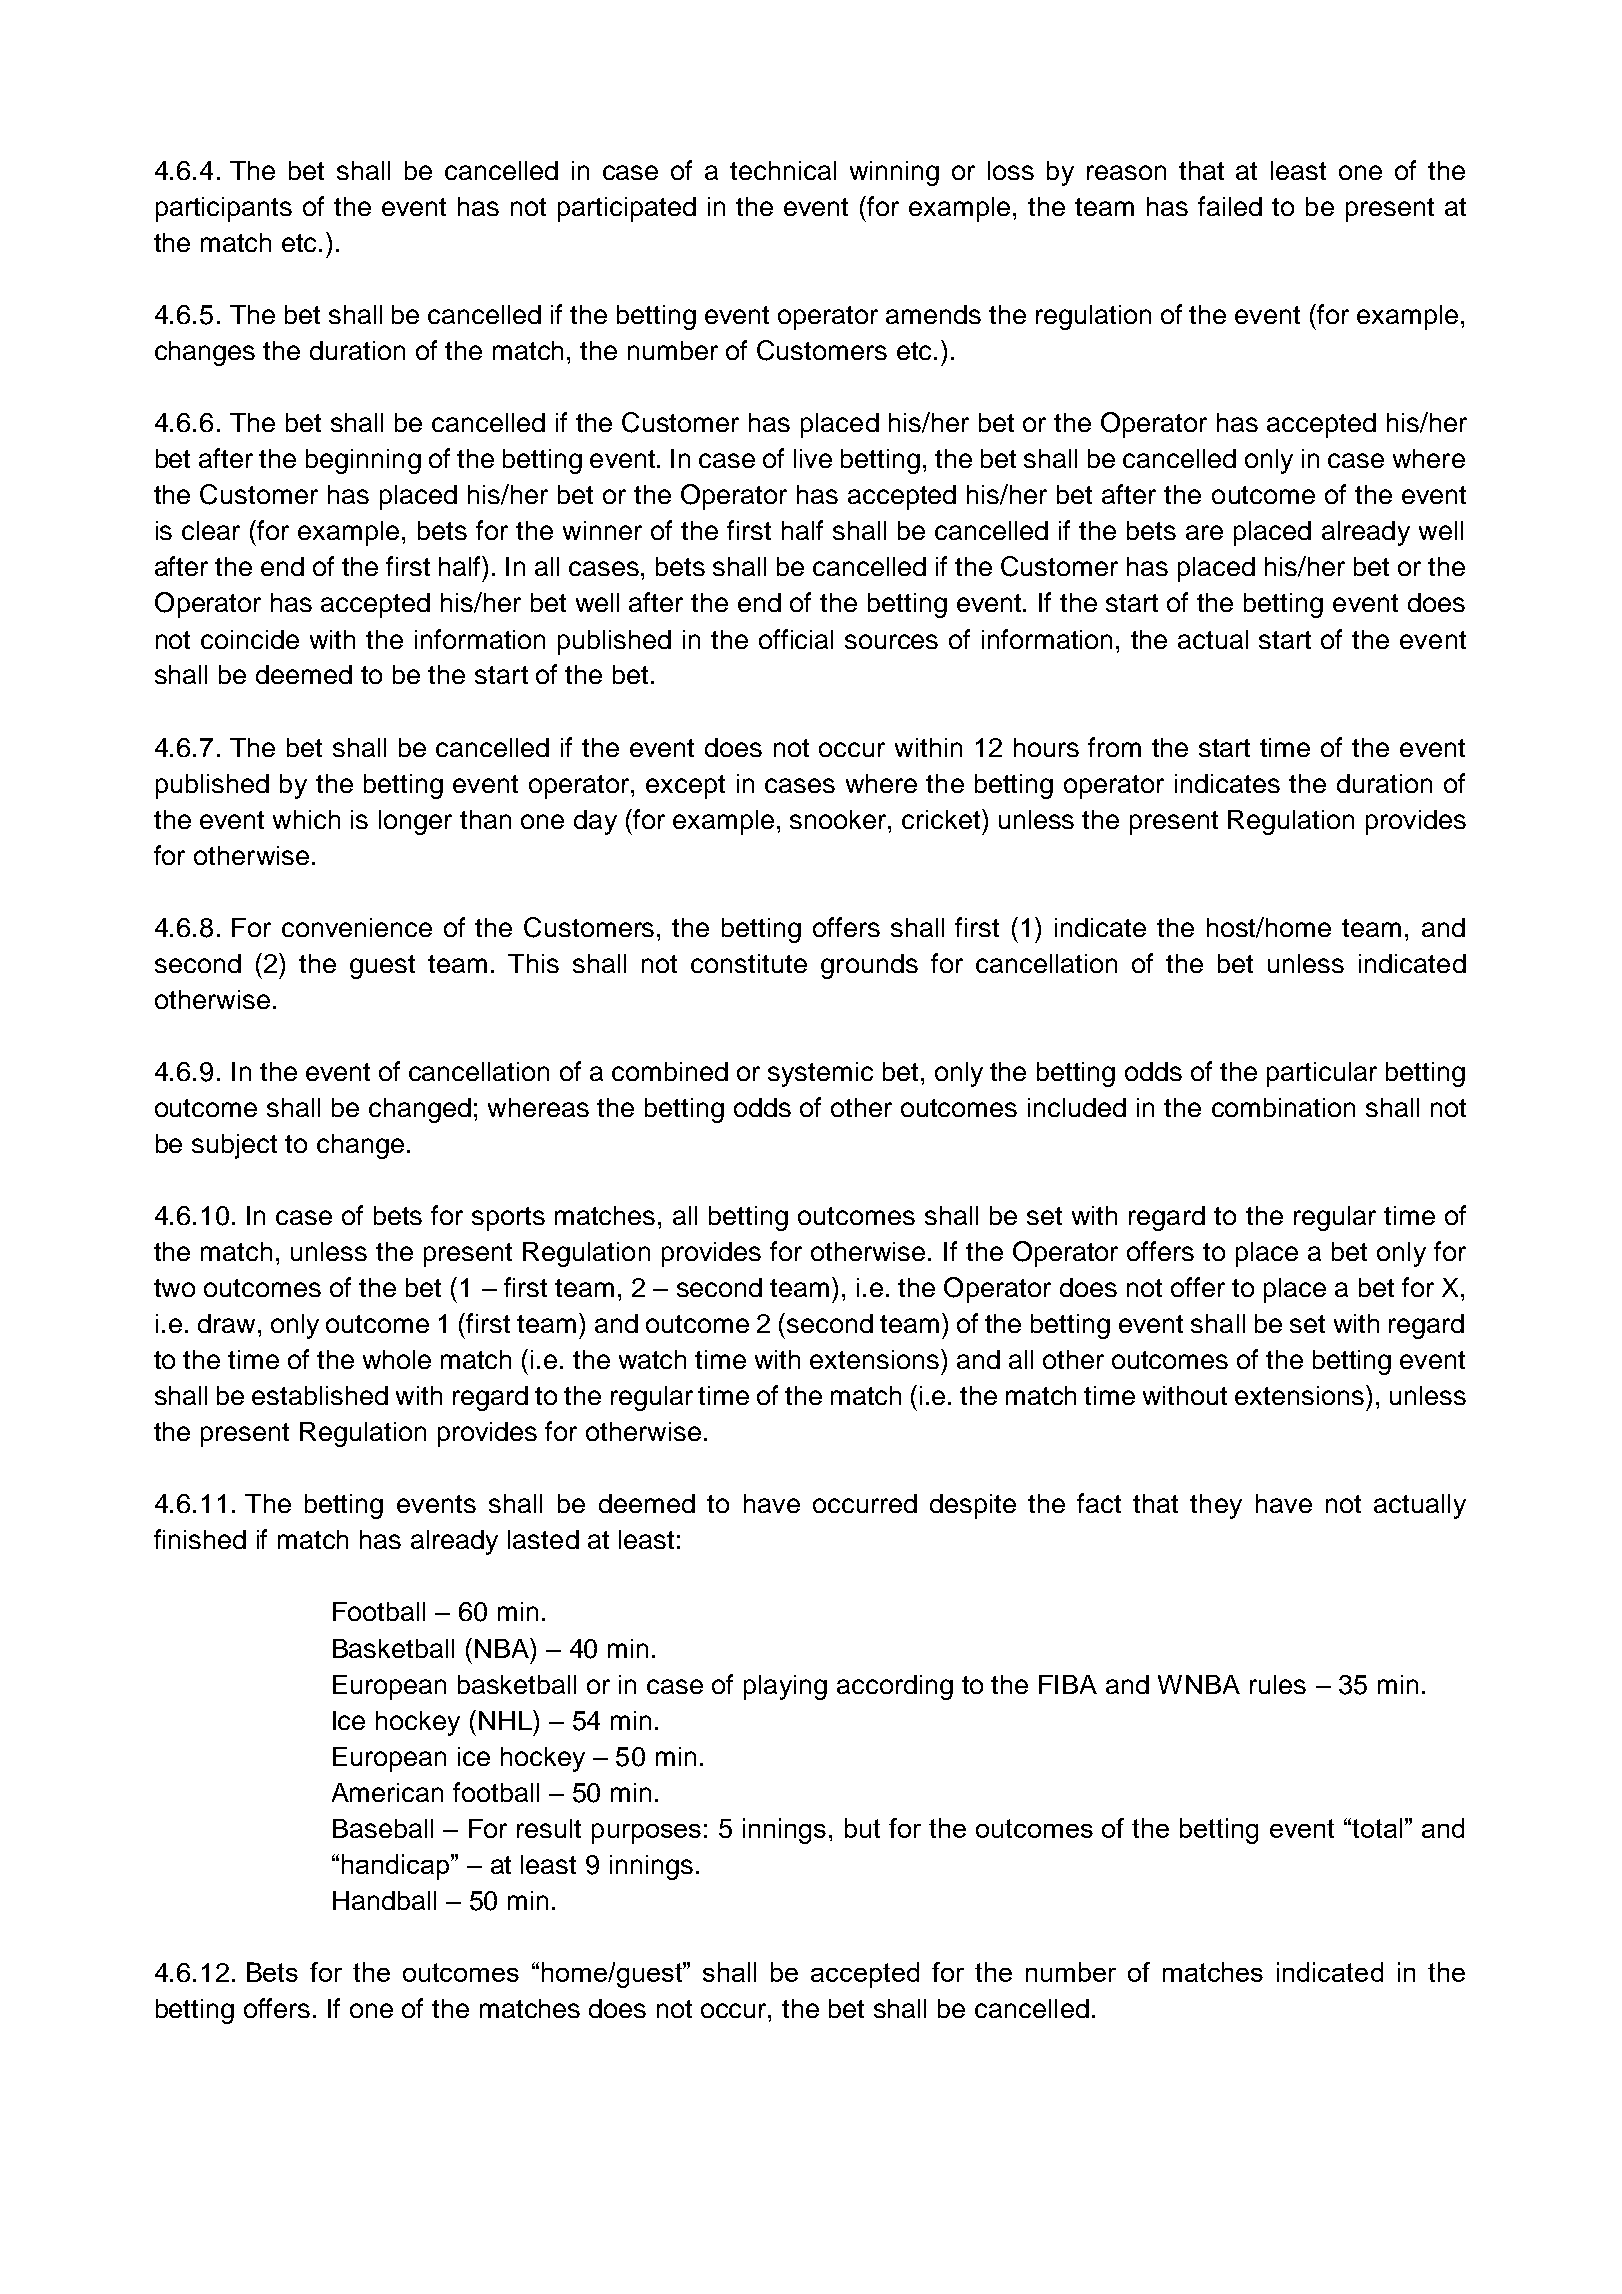 The height and width of the page is (2294, 1622). What do you see at coordinates (1230, 206) in the page?
I see `failed` at bounding box center [1230, 206].
